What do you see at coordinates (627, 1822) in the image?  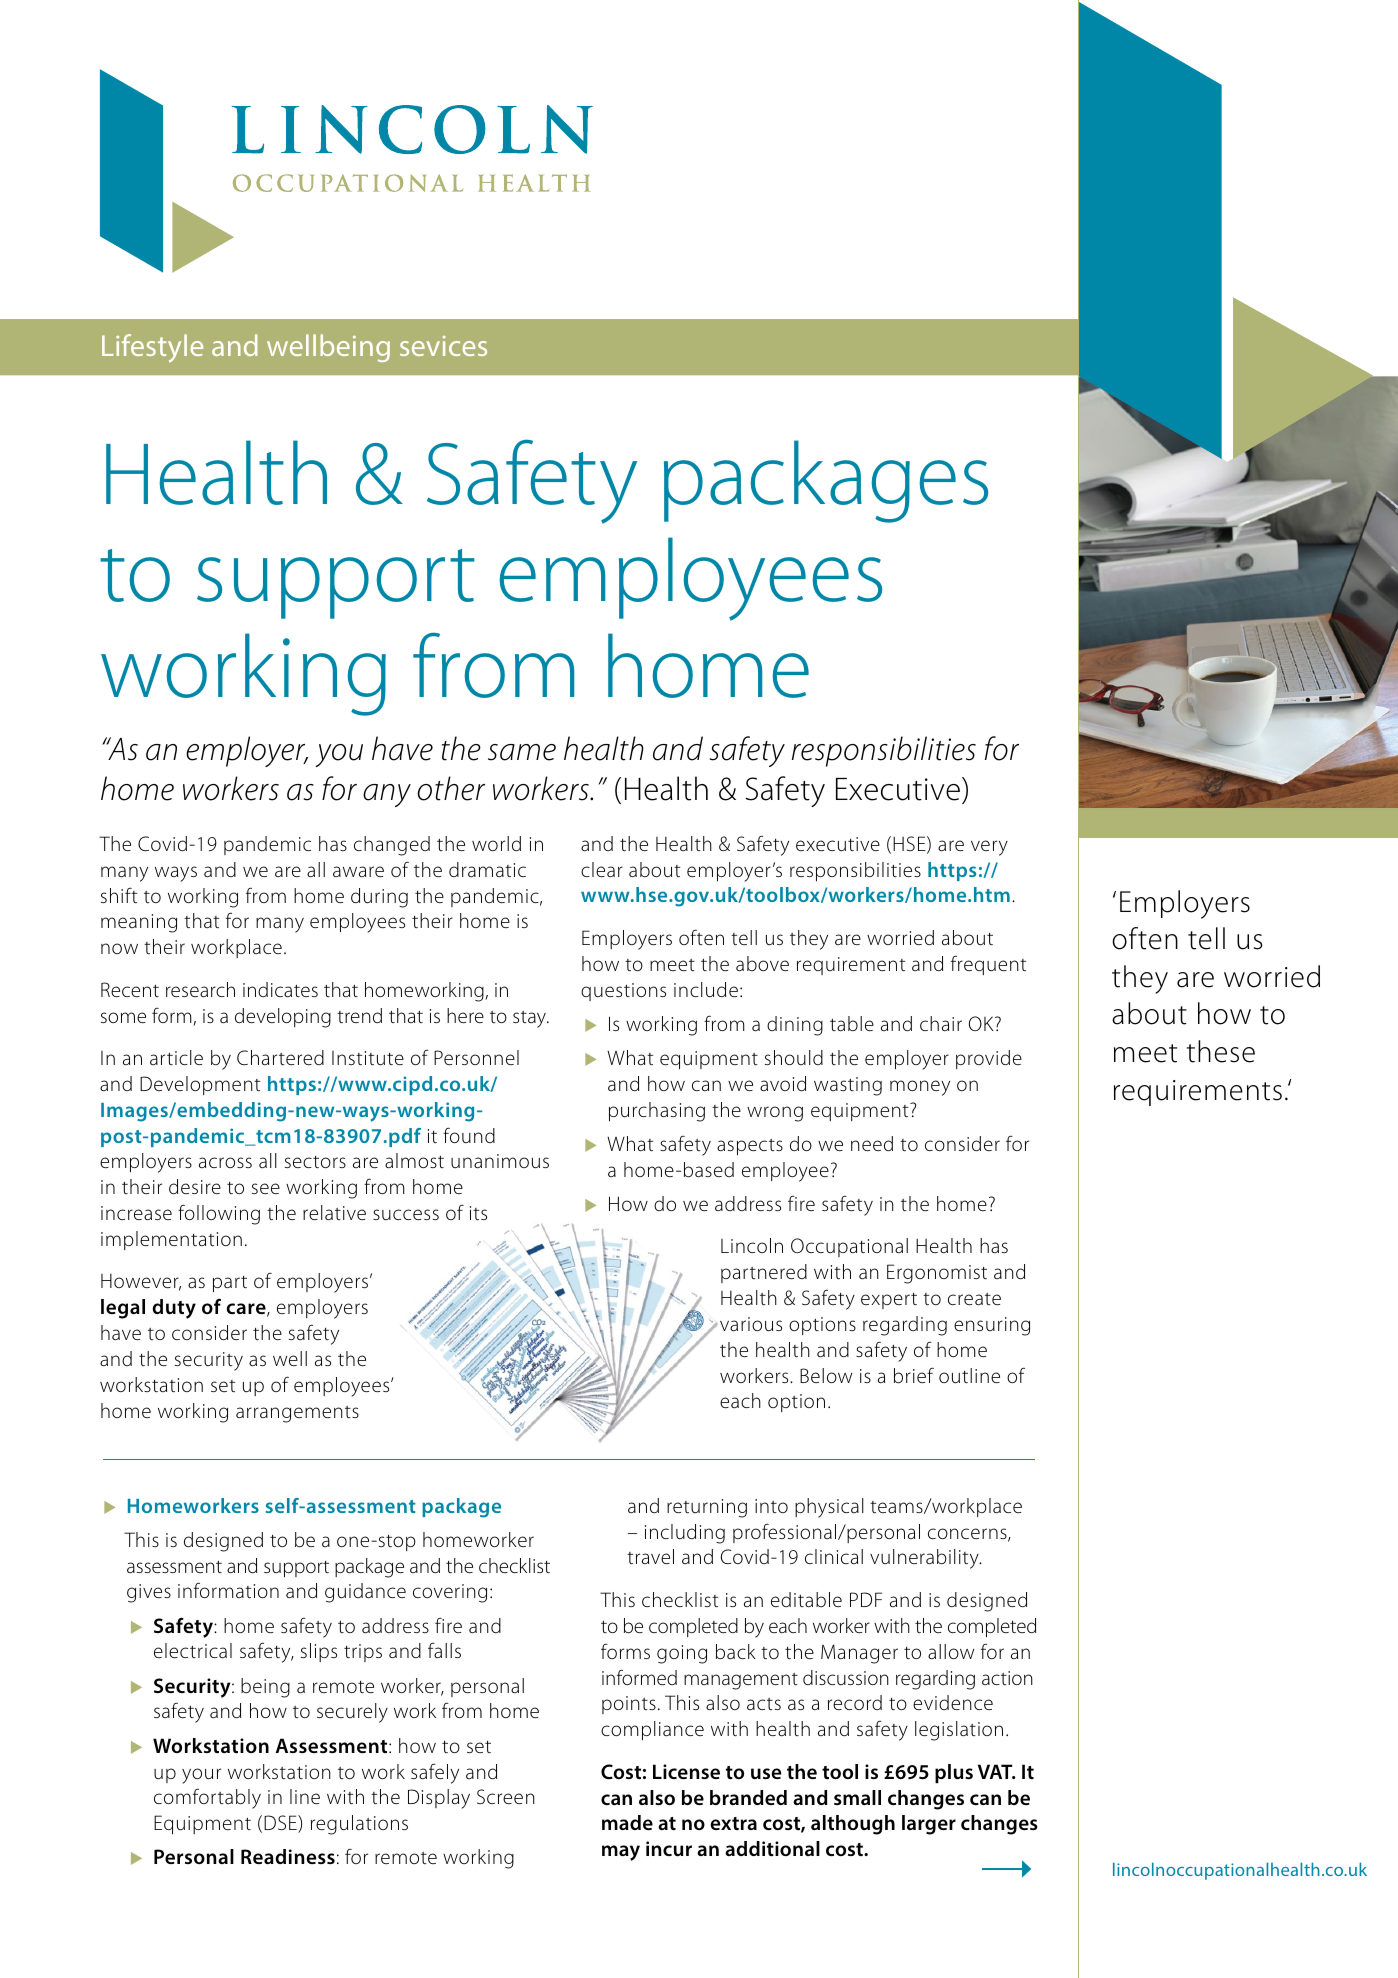 I see `made` at bounding box center [627, 1822].
